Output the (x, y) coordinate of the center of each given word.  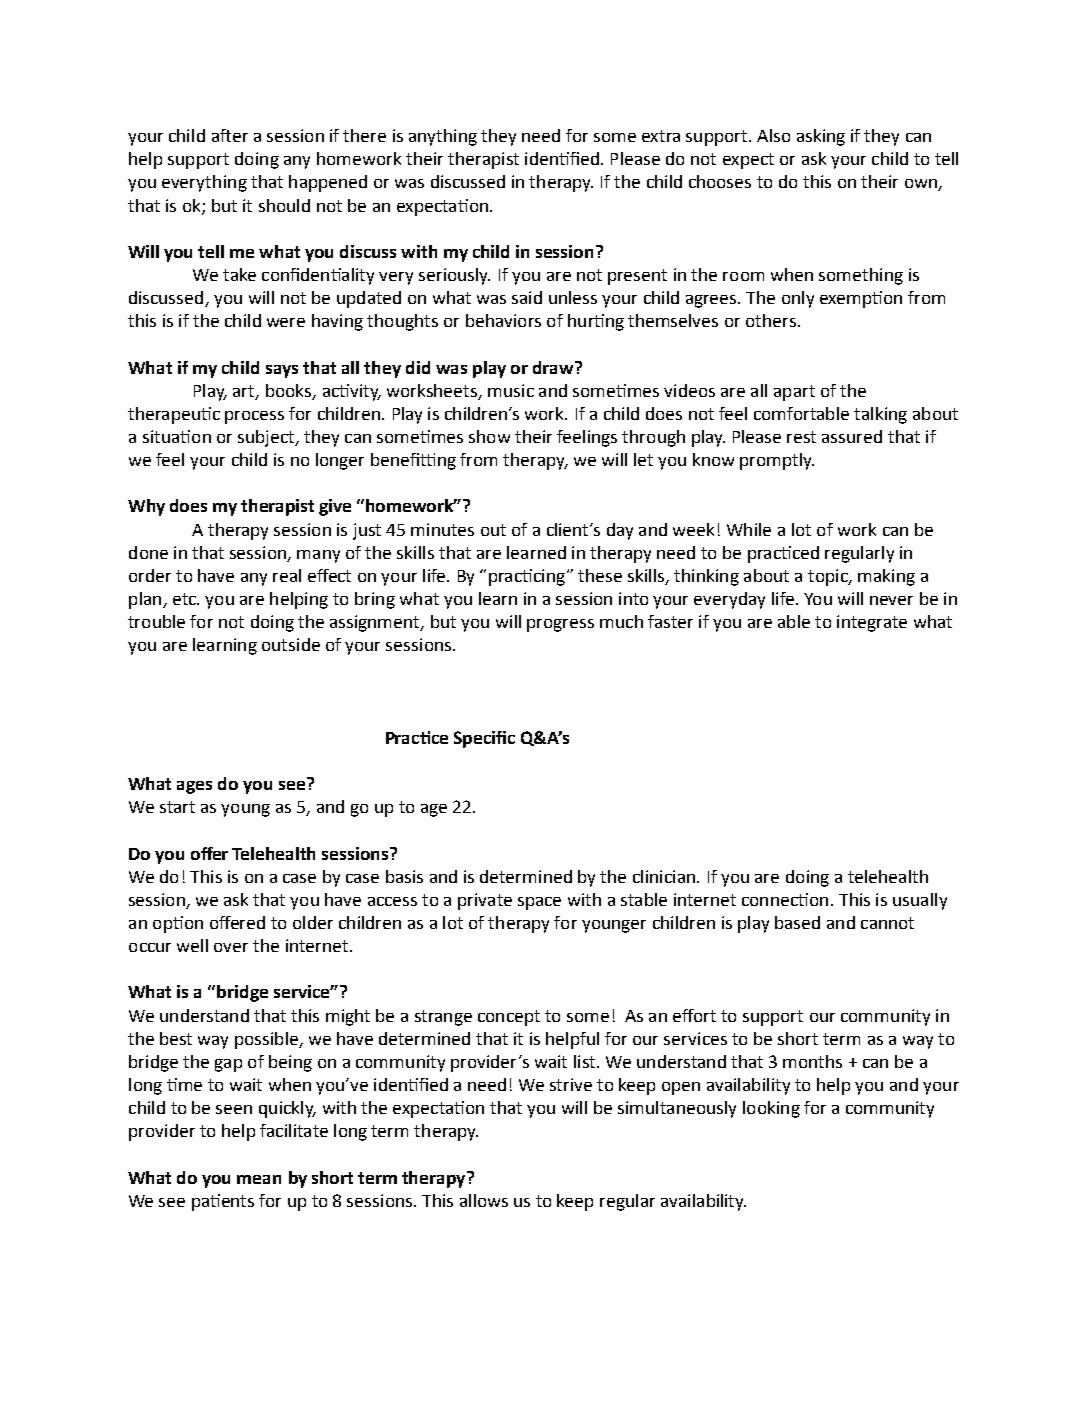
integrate (872, 623)
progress (560, 625)
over (231, 947)
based (797, 922)
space (539, 903)
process (254, 417)
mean (259, 1179)
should (284, 205)
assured (852, 436)
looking (771, 1109)
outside (291, 644)
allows (484, 1200)
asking (821, 137)
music (511, 390)
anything (443, 137)
